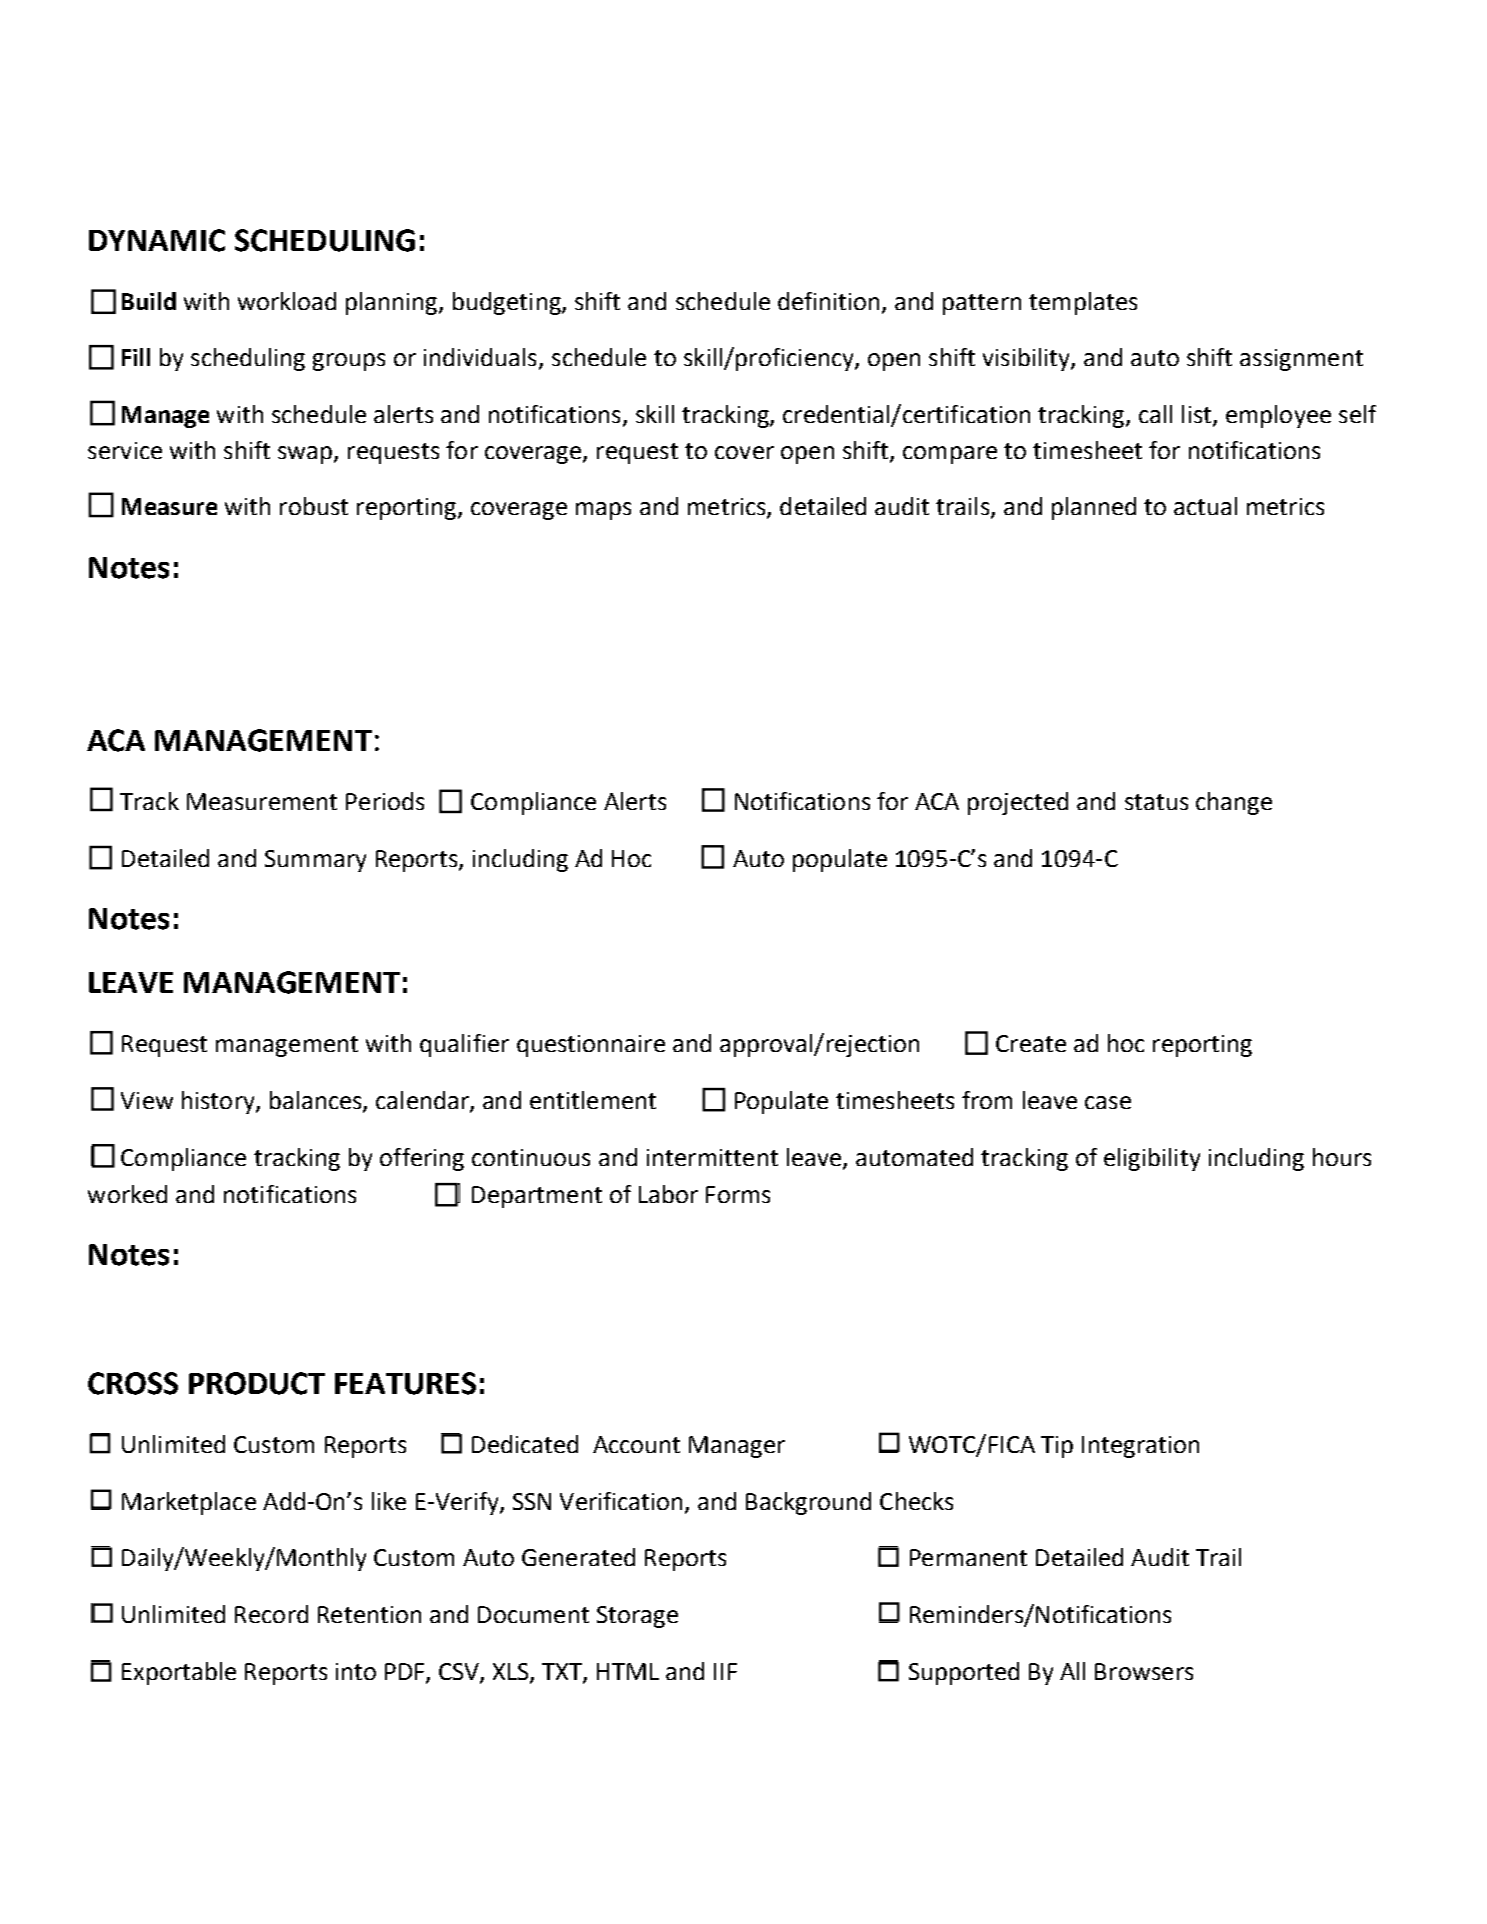 The width and height of the page is (1487, 1924). I want to click on eligibility, so click(1152, 1159).
